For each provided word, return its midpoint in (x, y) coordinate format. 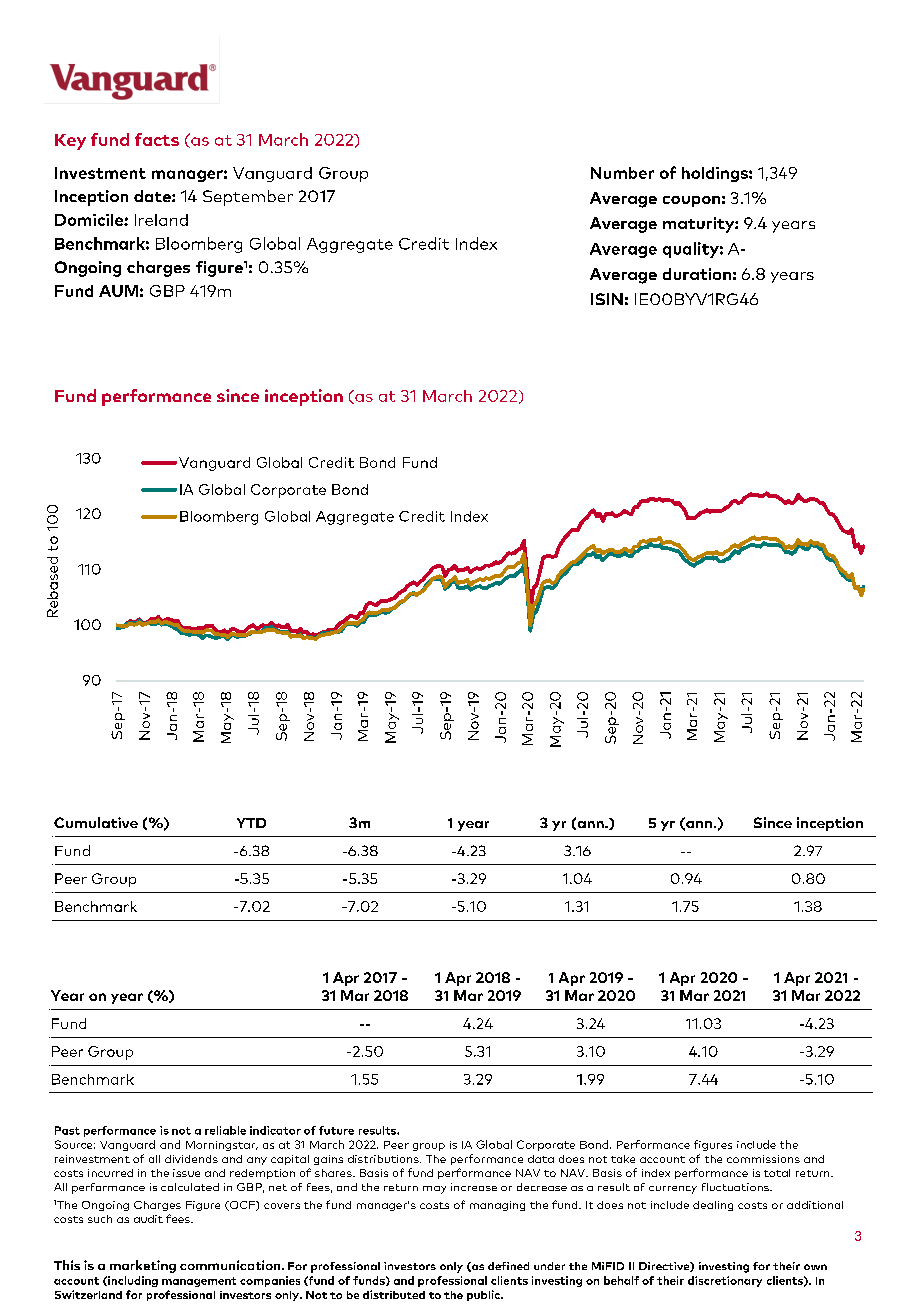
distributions (384, 1159)
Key (70, 142)
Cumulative (96, 822)
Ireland (161, 220)
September (248, 198)
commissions (763, 1159)
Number (622, 173)
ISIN (607, 299)
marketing (143, 1266)
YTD (251, 823)
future (336, 1130)
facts (157, 139)
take (623, 1159)
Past (67, 1130)
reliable (225, 1130)
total (777, 1173)
